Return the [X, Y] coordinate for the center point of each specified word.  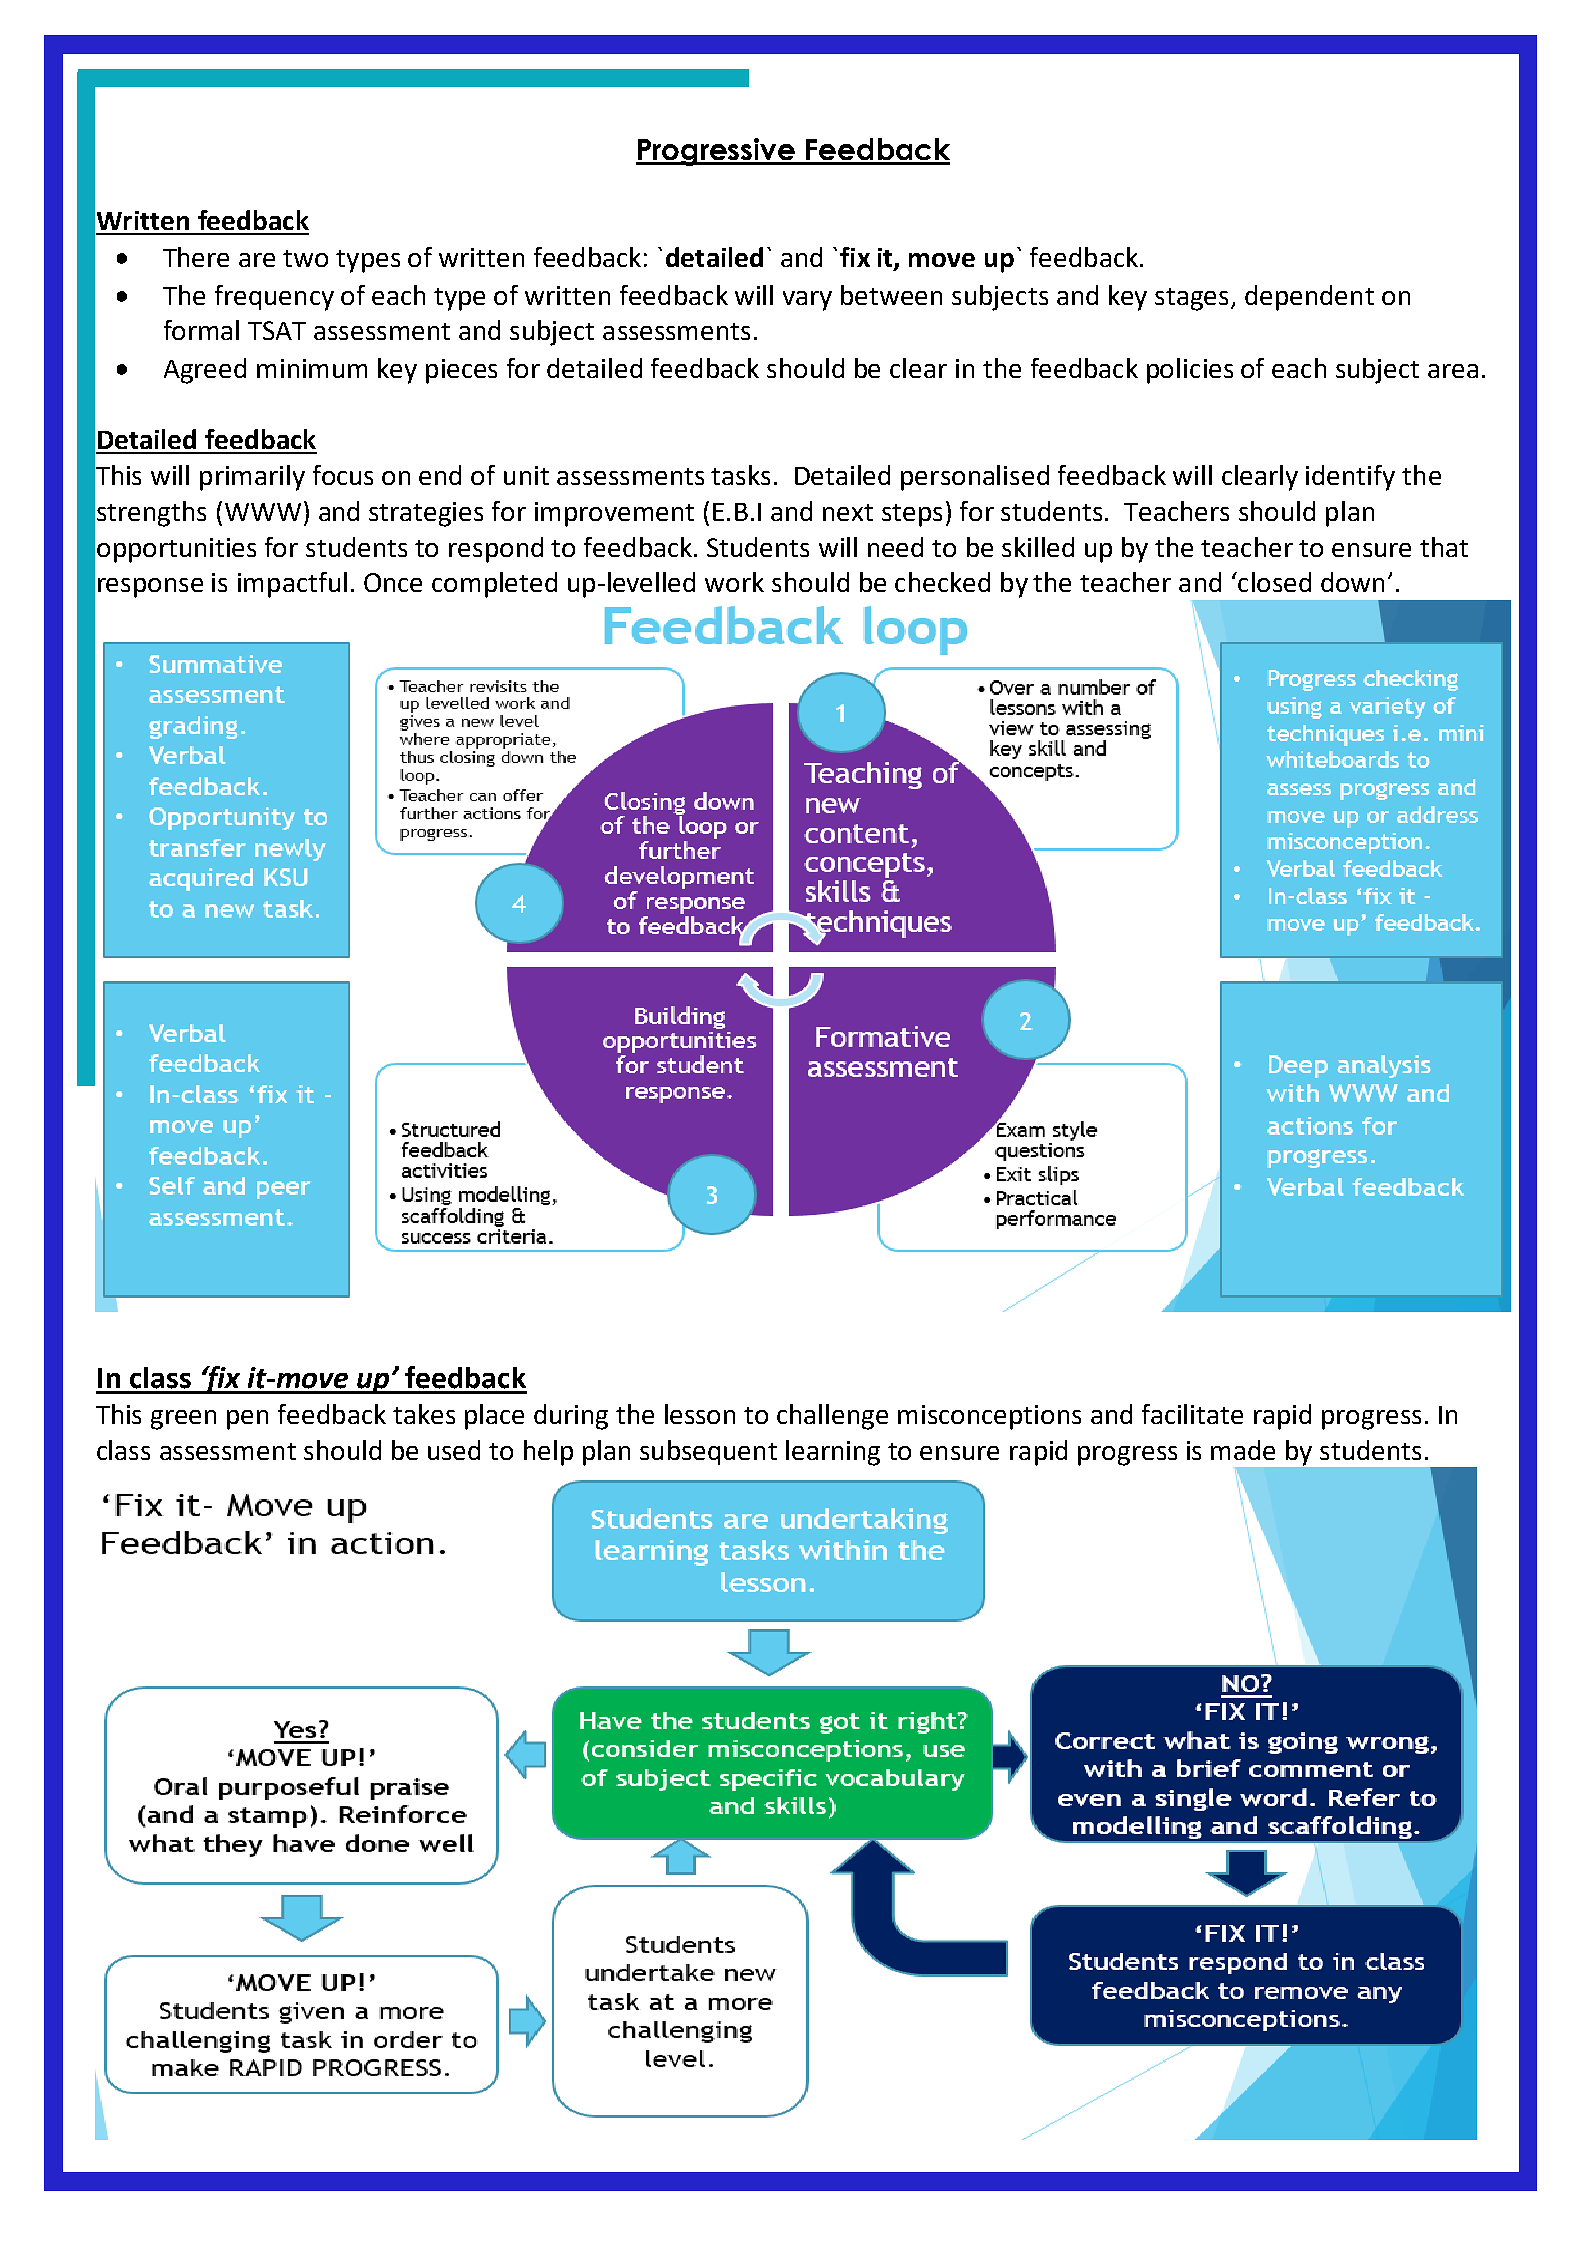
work [734, 582]
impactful [292, 585]
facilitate [1192, 1414]
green [183, 1420]
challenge [832, 1417]
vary [807, 301]
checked [942, 582]
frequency [274, 298]
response [150, 588]
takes [424, 1414]
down [1352, 582]
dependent [1309, 298]
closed [1273, 582]
